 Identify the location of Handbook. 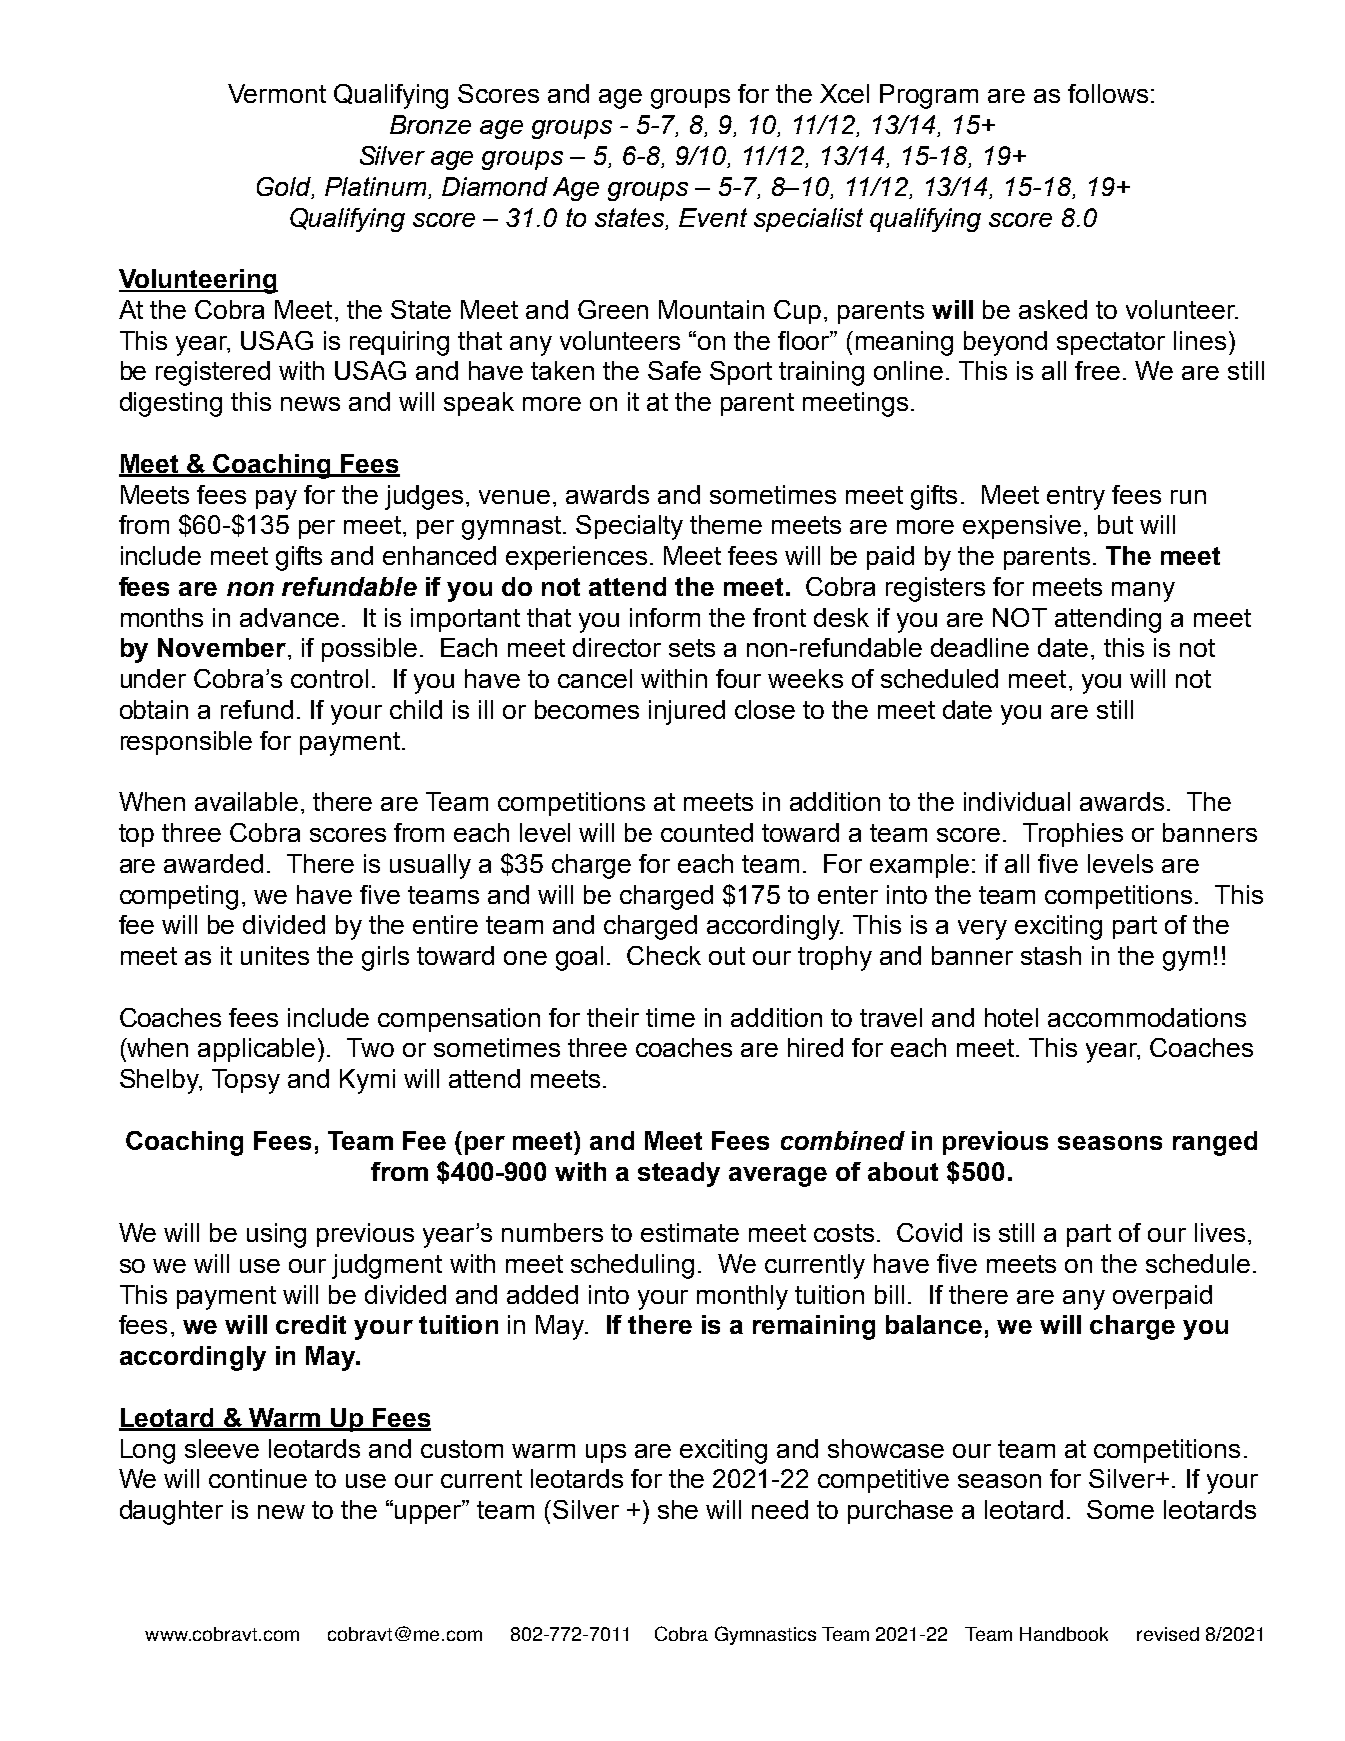
(1064, 1634).
